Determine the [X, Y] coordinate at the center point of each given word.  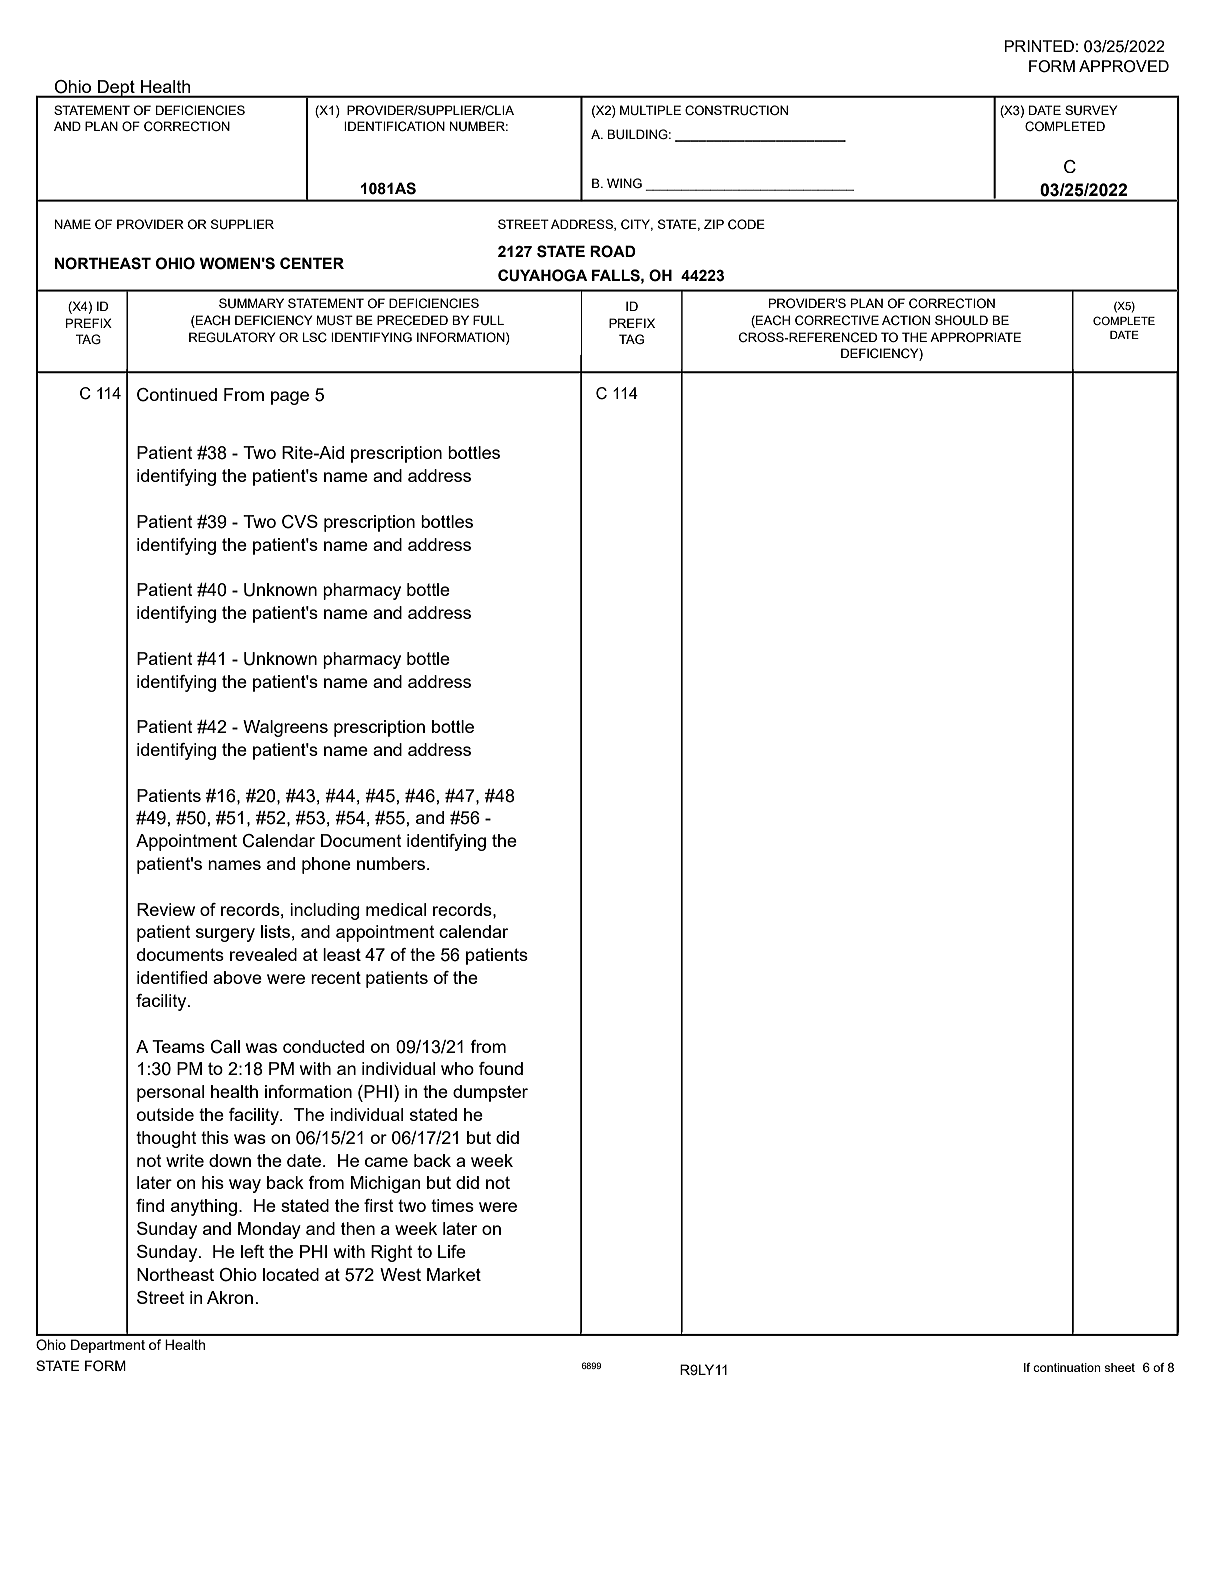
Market [454, 1274]
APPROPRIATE [975, 337]
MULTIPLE [650, 110]
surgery [225, 935]
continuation [1067, 1367]
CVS [300, 522]
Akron [230, 1297]
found [501, 1068]
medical [396, 909]
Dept [116, 89]
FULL [488, 320]
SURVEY [1091, 110]
